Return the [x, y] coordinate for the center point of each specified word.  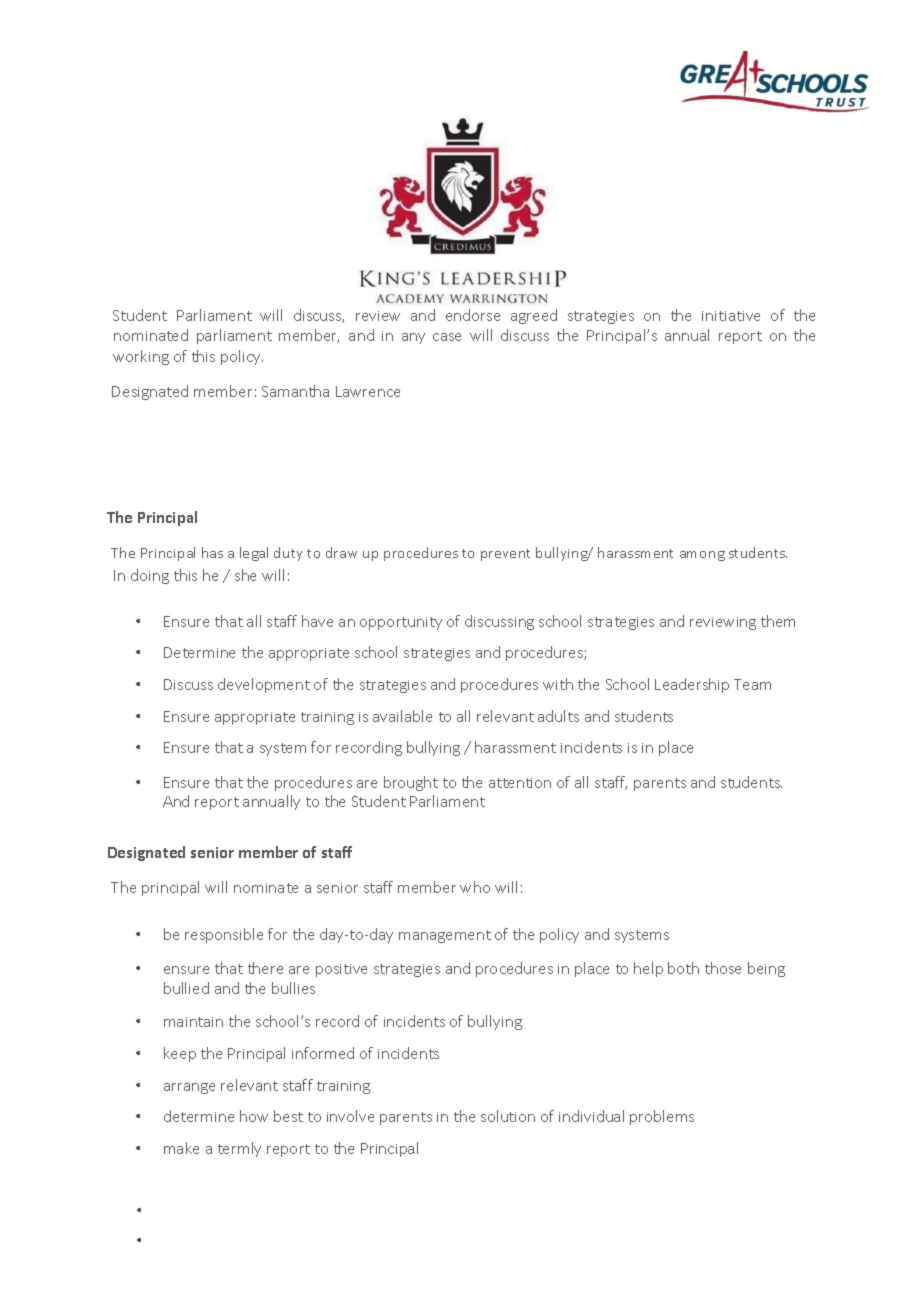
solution [508, 1116]
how [254, 1116]
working [141, 357]
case [447, 337]
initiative [731, 316]
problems [662, 1117]
